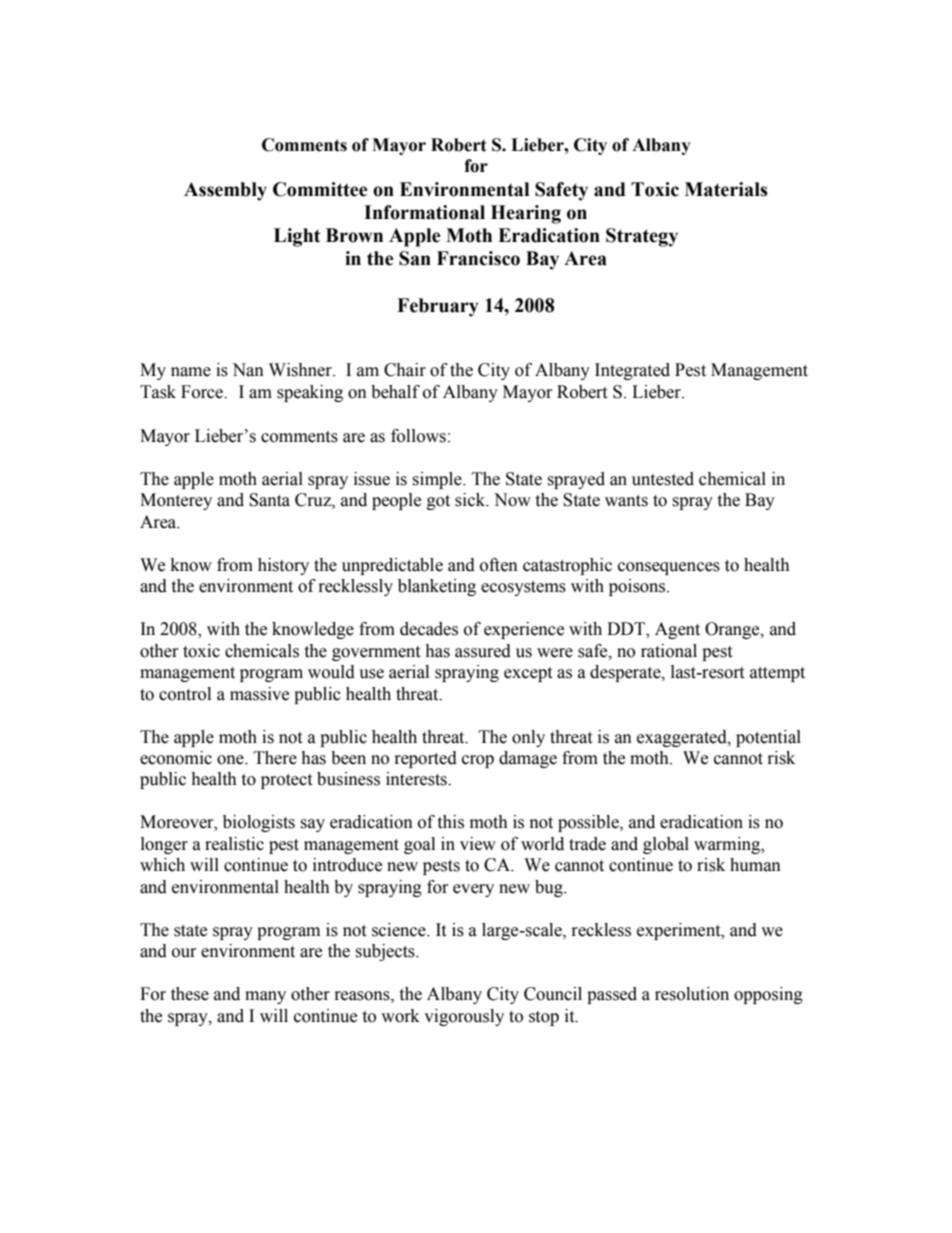 Image resolution: width=952 pixels, height=1233 pixels. Describe the element at coordinates (424, 212) in the screenshot. I see `Informational` at that location.
